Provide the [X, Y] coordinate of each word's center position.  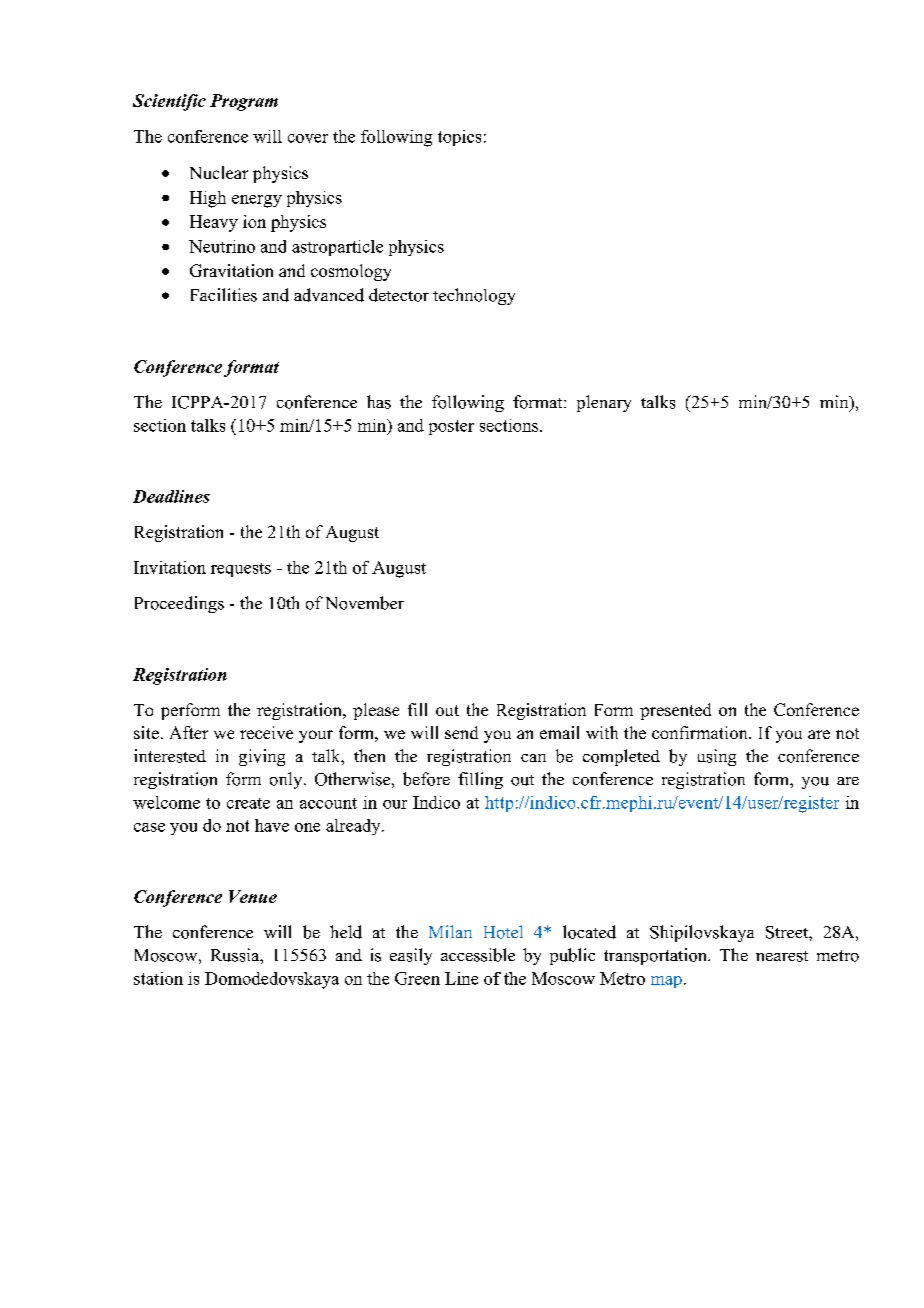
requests [241, 570]
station [158, 978]
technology [474, 296]
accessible [478, 955]
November [365, 603]
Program [244, 102]
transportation [656, 956]
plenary [604, 403]
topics [459, 138]
